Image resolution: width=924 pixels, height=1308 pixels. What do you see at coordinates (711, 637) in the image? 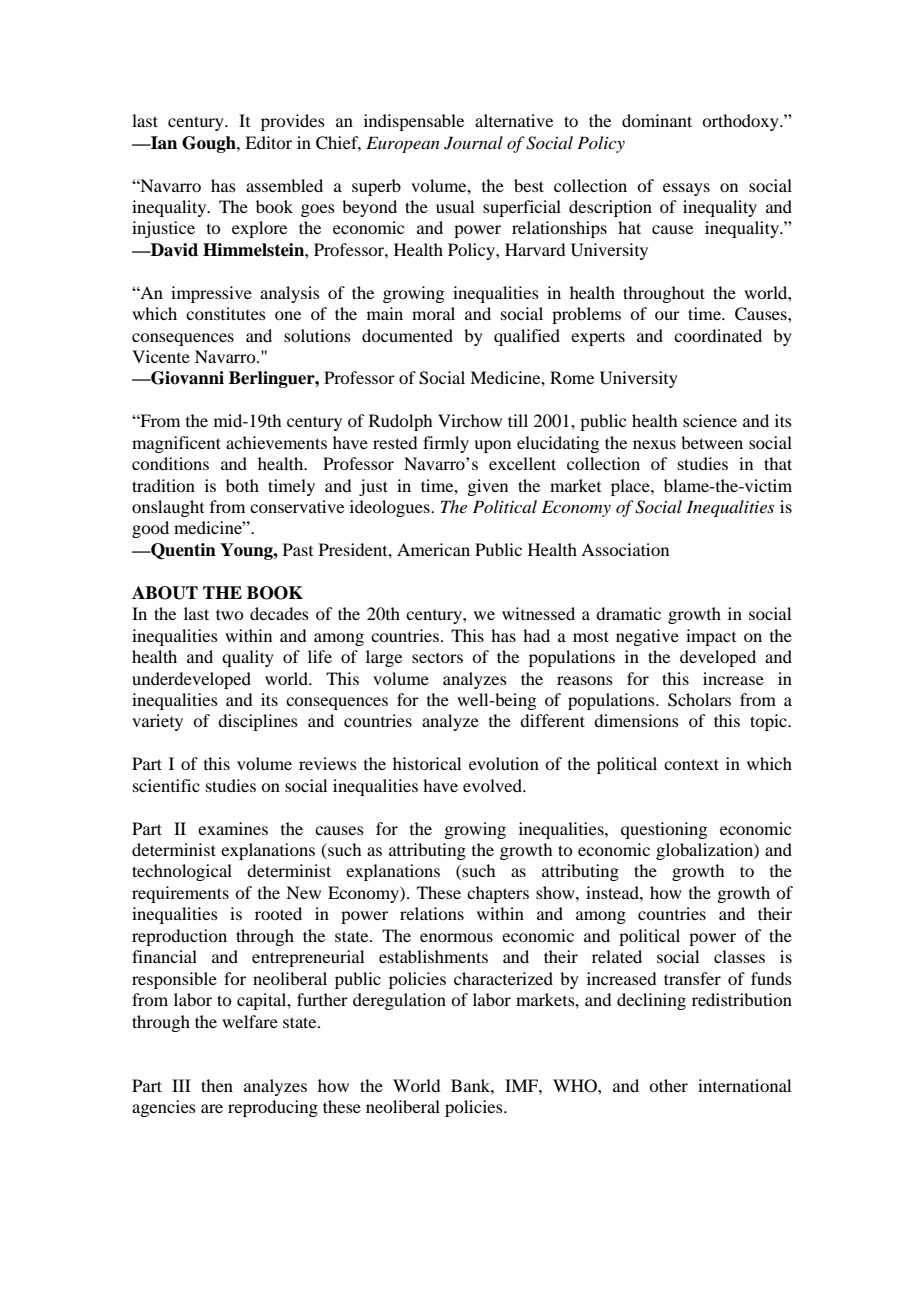
I see `impact` at bounding box center [711, 637].
